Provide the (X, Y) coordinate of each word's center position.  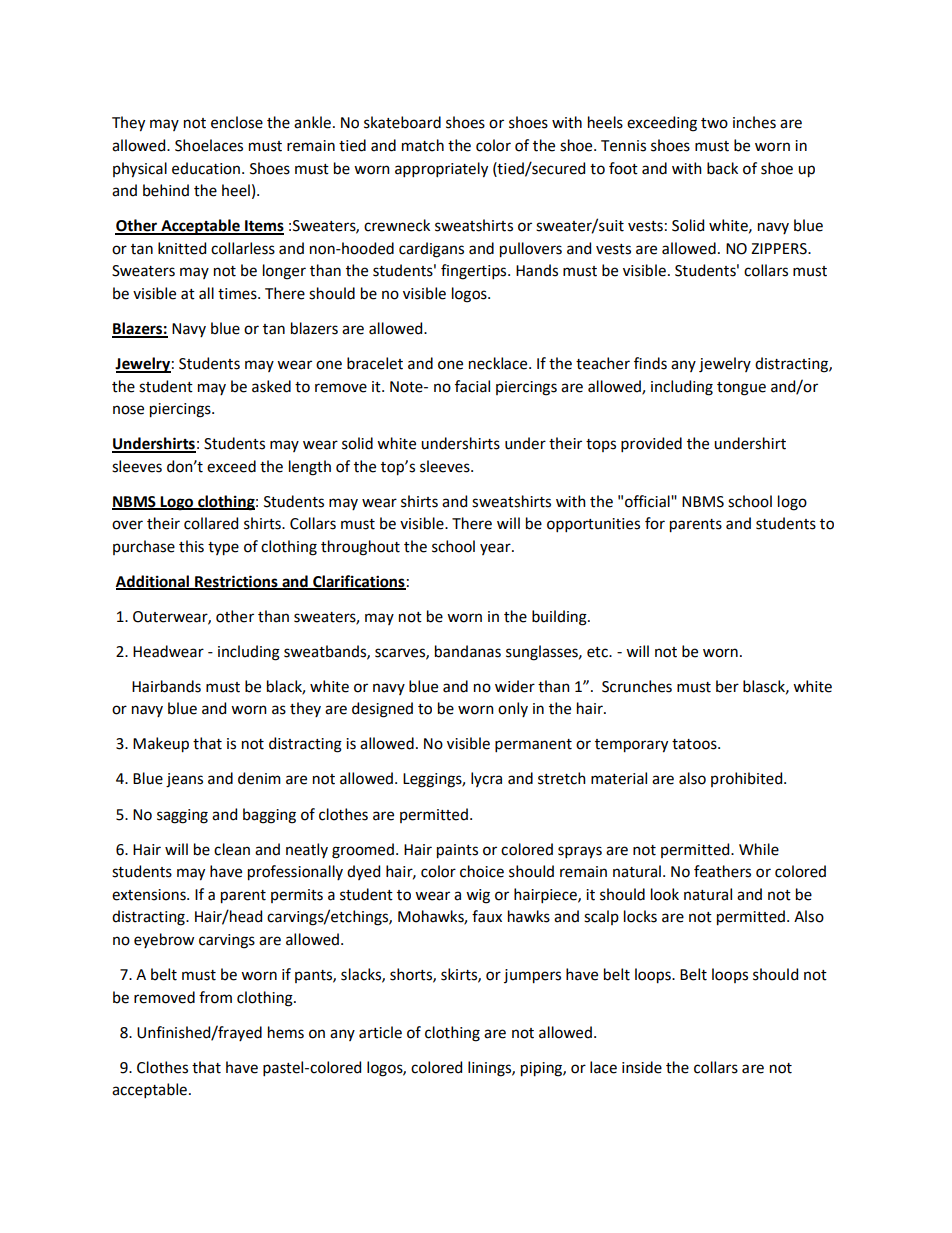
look (665, 894)
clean (232, 849)
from (215, 997)
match (423, 145)
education (206, 168)
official (648, 501)
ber (727, 686)
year (496, 549)
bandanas (468, 651)
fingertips (475, 272)
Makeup (161, 745)
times (238, 294)
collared (211, 523)
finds (650, 363)
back (722, 168)
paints (457, 851)
